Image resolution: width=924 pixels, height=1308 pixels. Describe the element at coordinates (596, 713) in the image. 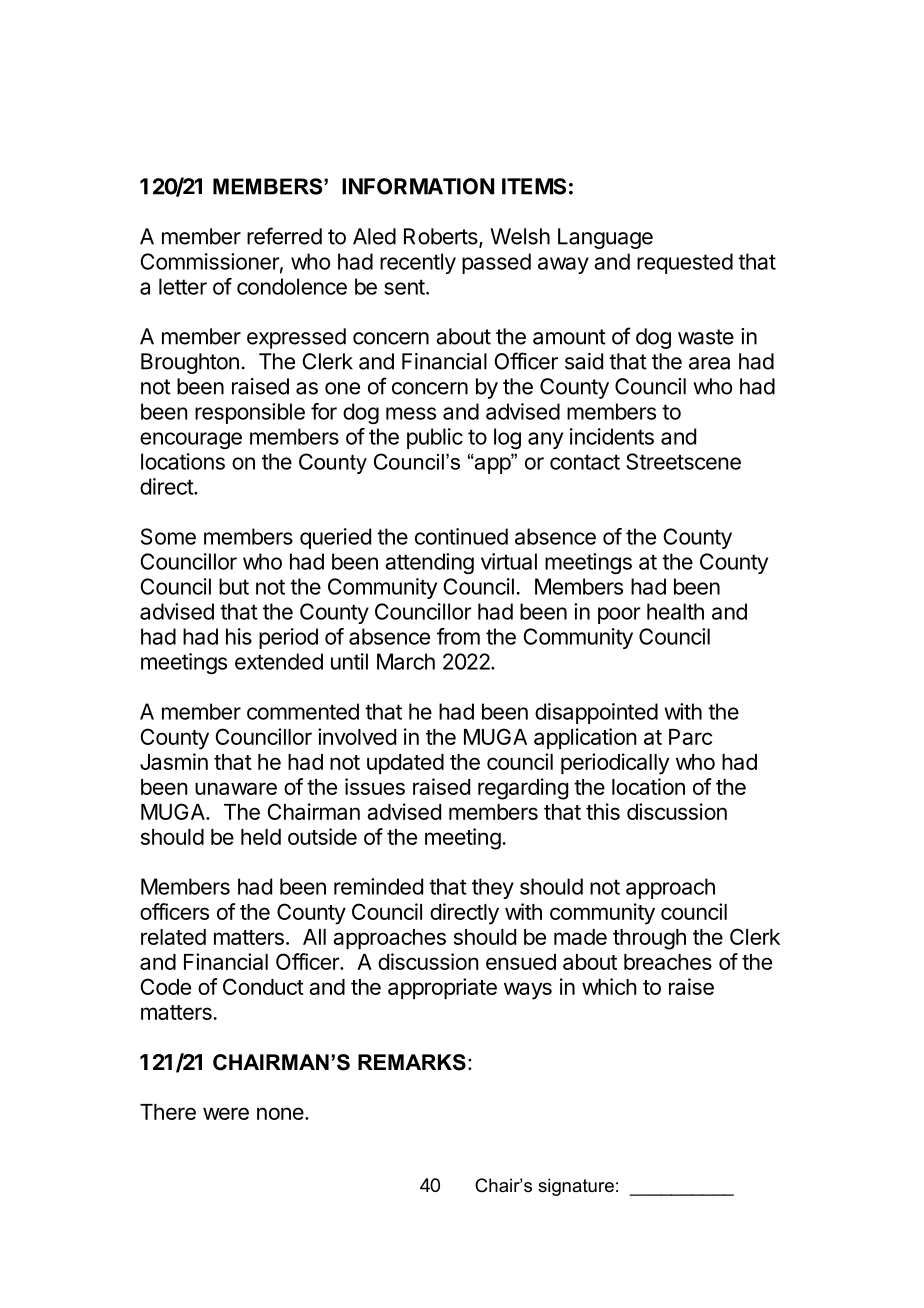

I see `disappointed` at that location.
